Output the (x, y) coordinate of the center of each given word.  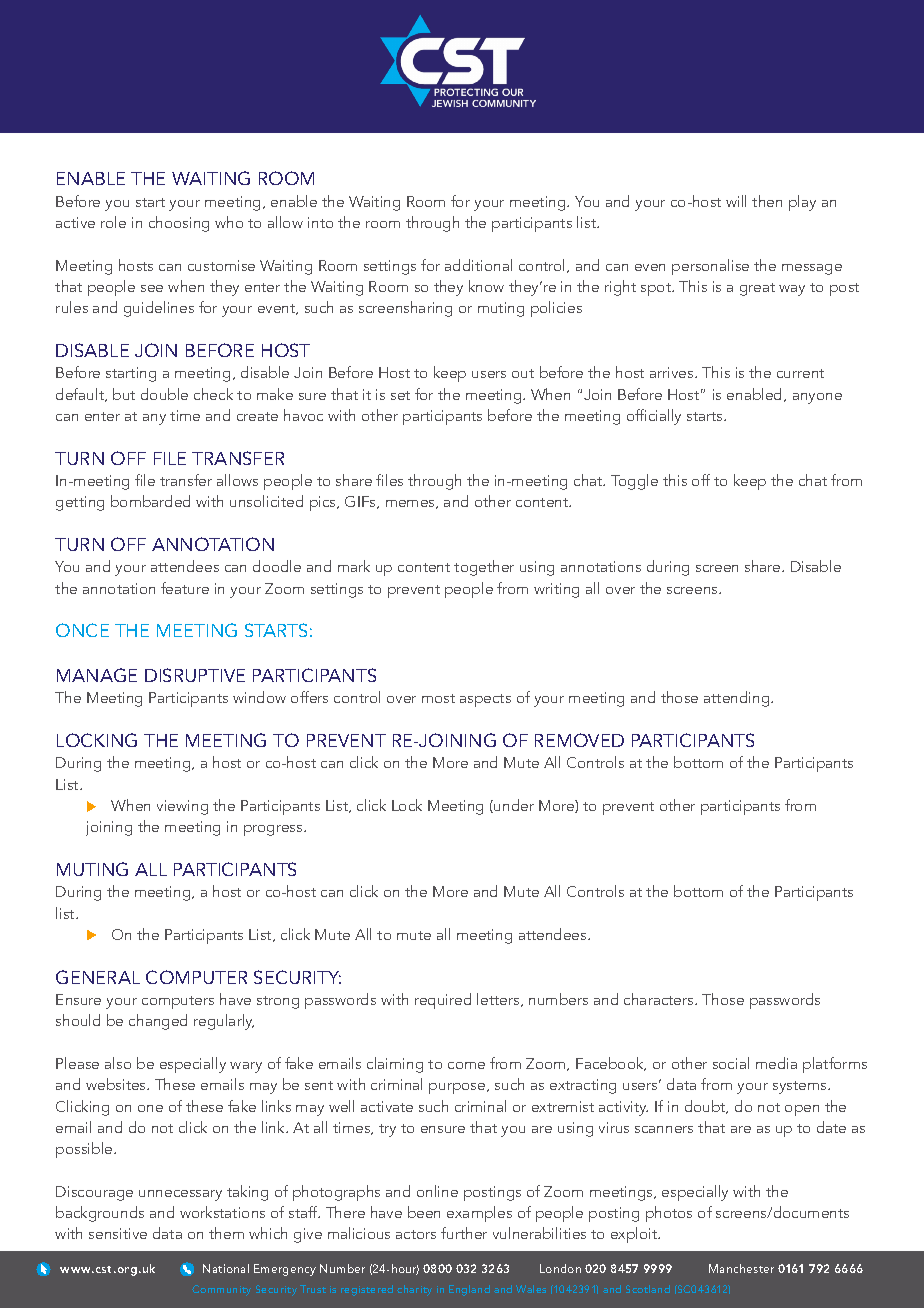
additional (478, 265)
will (736, 201)
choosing (179, 224)
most (438, 698)
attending (738, 699)
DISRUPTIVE (195, 675)
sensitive (118, 1233)
